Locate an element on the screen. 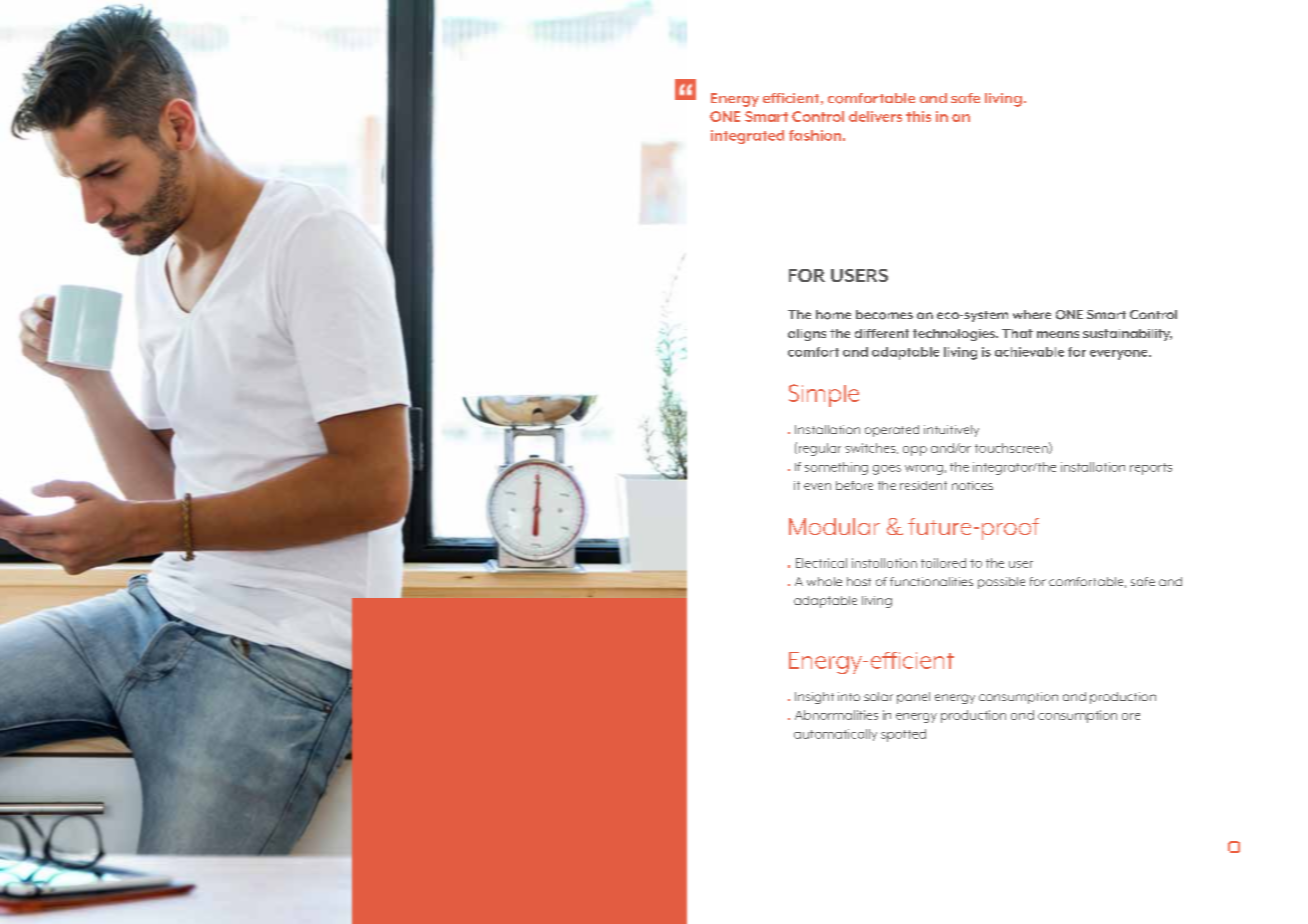 Image resolution: width=1308 pixels, height=924 pixels. integrated is located at coordinates (747, 137).
